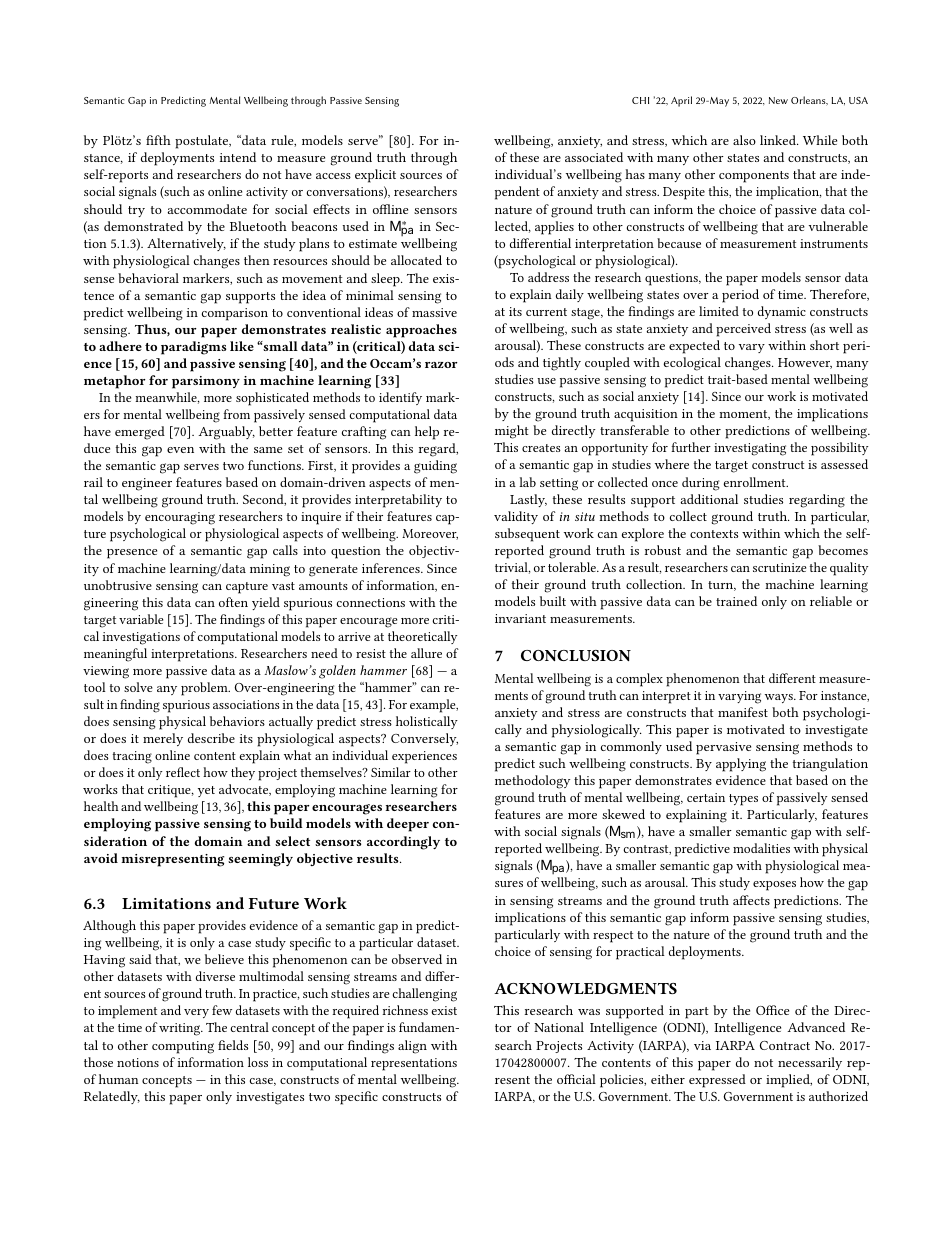 The image size is (952, 1233). What do you see at coordinates (233, 602) in the screenshot?
I see `often` at bounding box center [233, 602].
